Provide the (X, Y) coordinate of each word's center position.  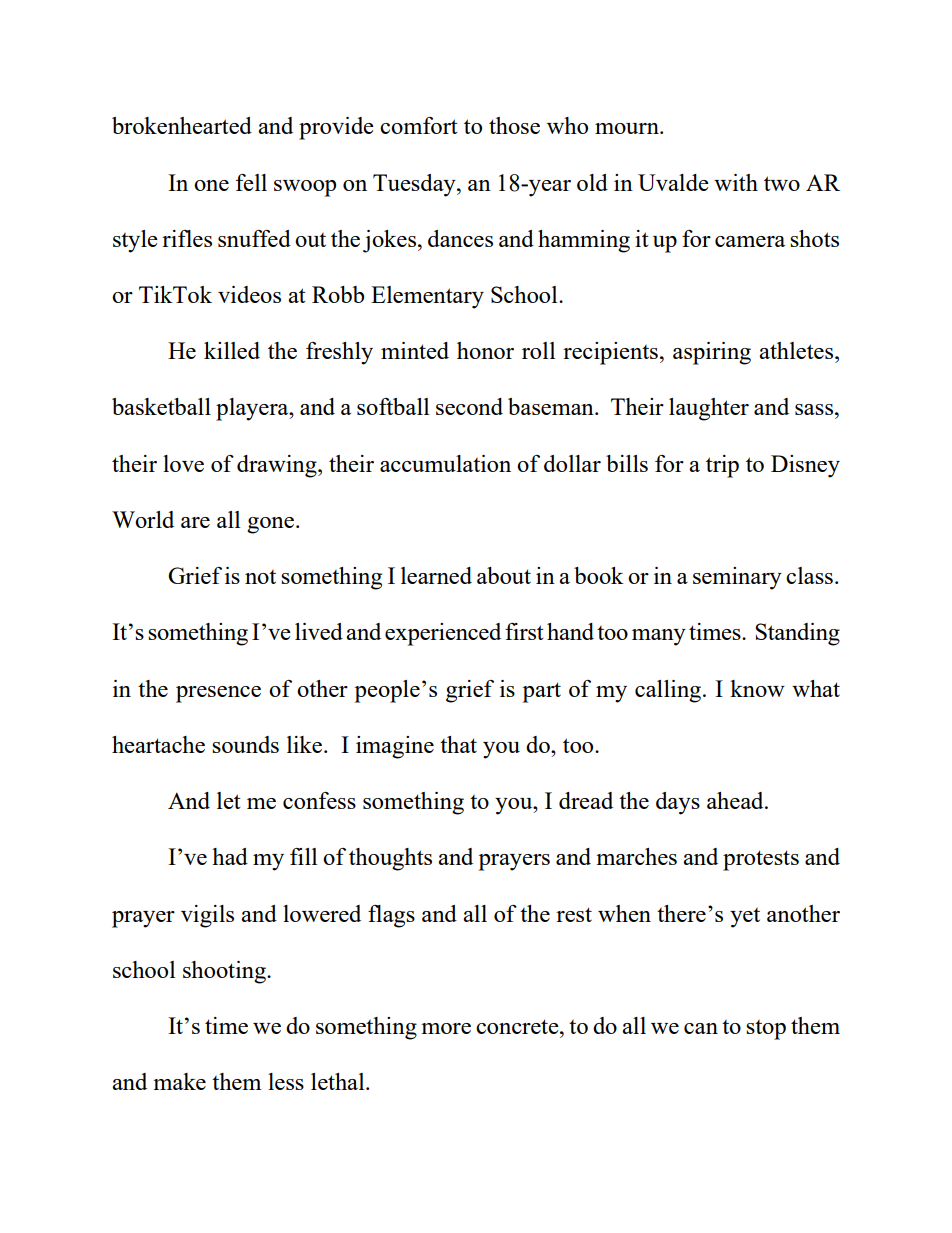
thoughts (390, 859)
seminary (737, 578)
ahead (736, 800)
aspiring (712, 353)
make (179, 1081)
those (514, 125)
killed (232, 350)
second (469, 406)
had (230, 856)
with (736, 182)
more (446, 1028)
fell (251, 182)
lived (319, 631)
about (504, 575)
